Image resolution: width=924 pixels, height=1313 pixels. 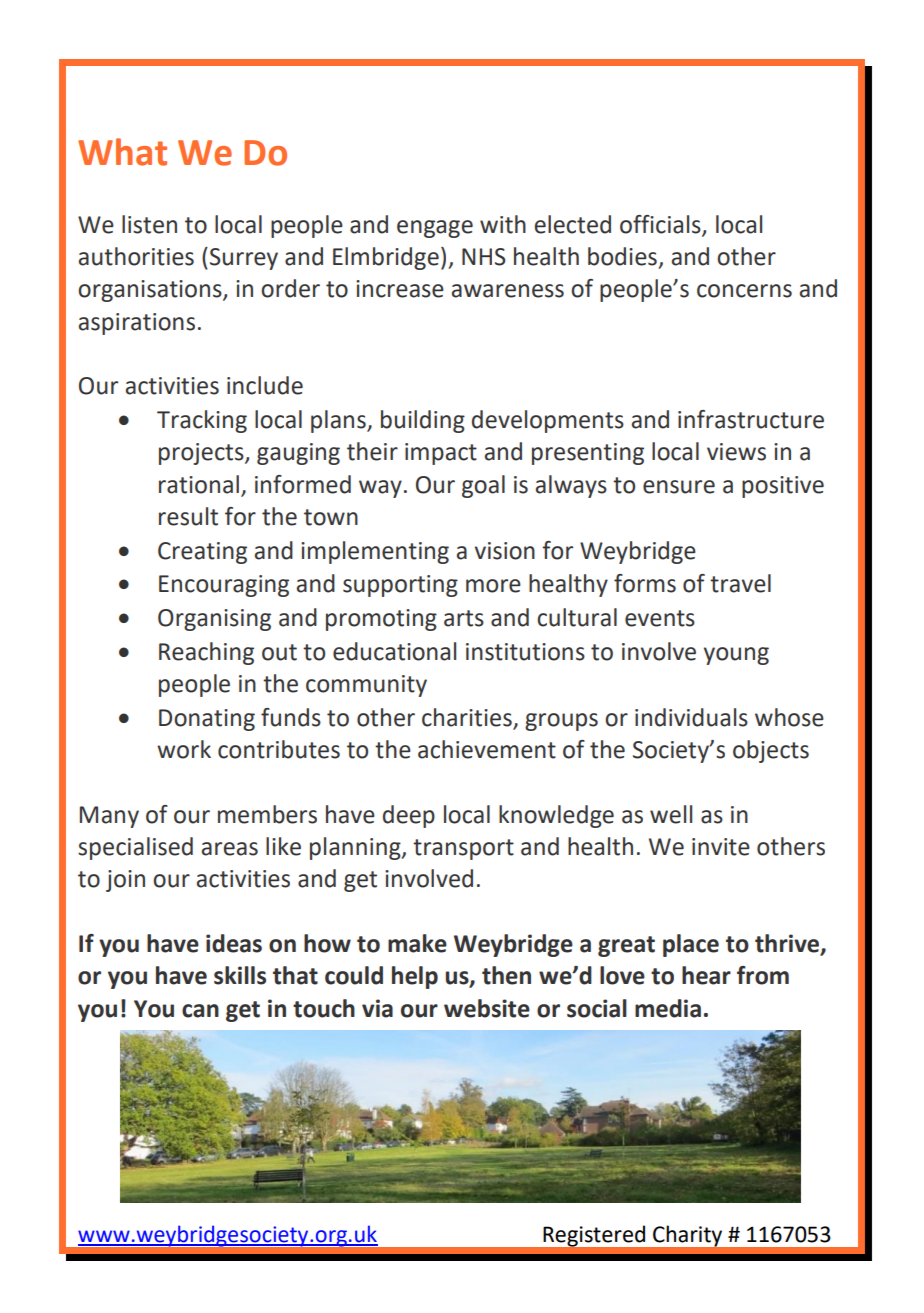 I want to click on officials, so click(x=661, y=225).
